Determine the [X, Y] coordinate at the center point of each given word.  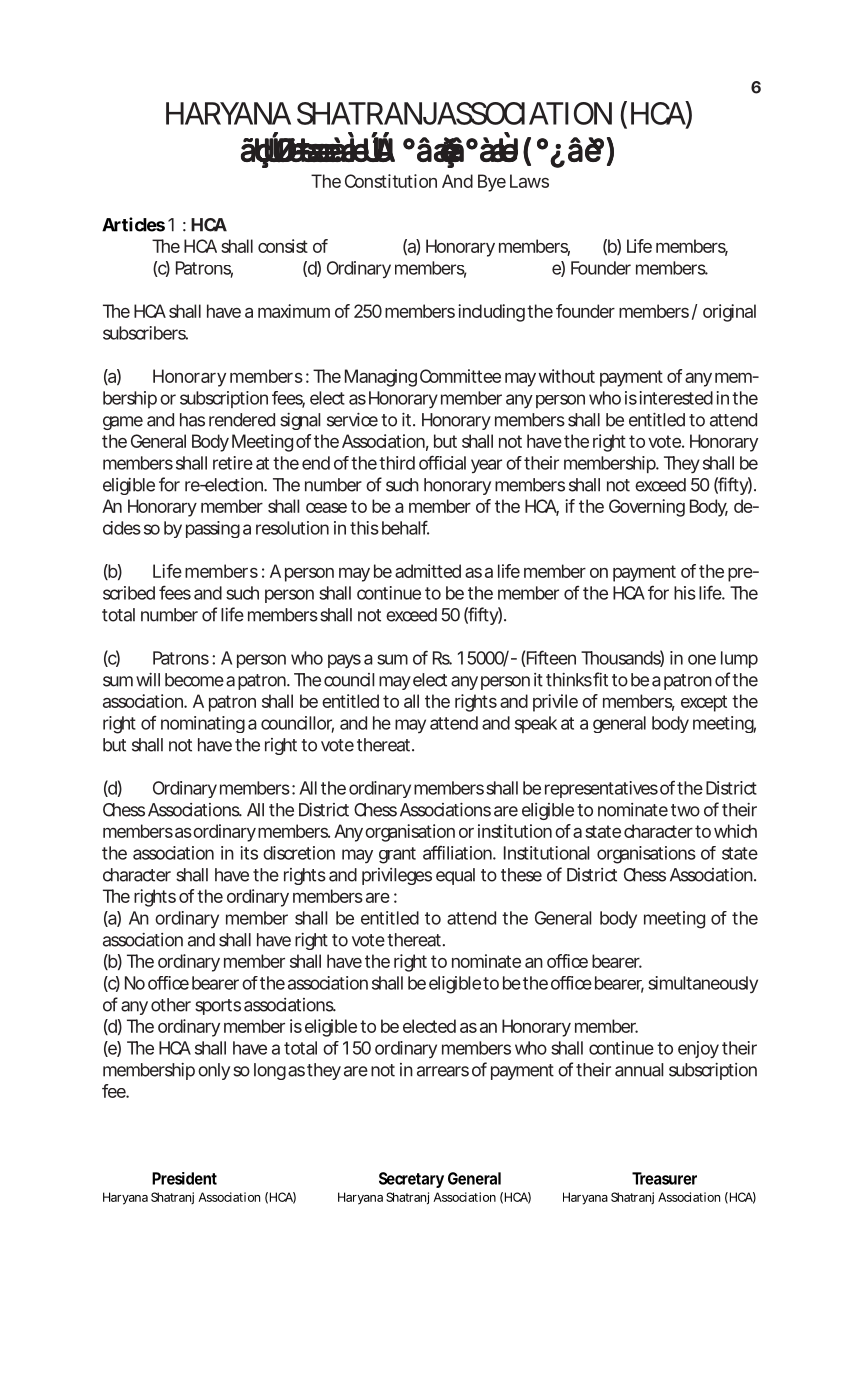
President [184, 1178]
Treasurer [664, 1178]
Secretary [411, 1180]
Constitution [391, 181]
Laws [529, 181]
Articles [133, 224]
